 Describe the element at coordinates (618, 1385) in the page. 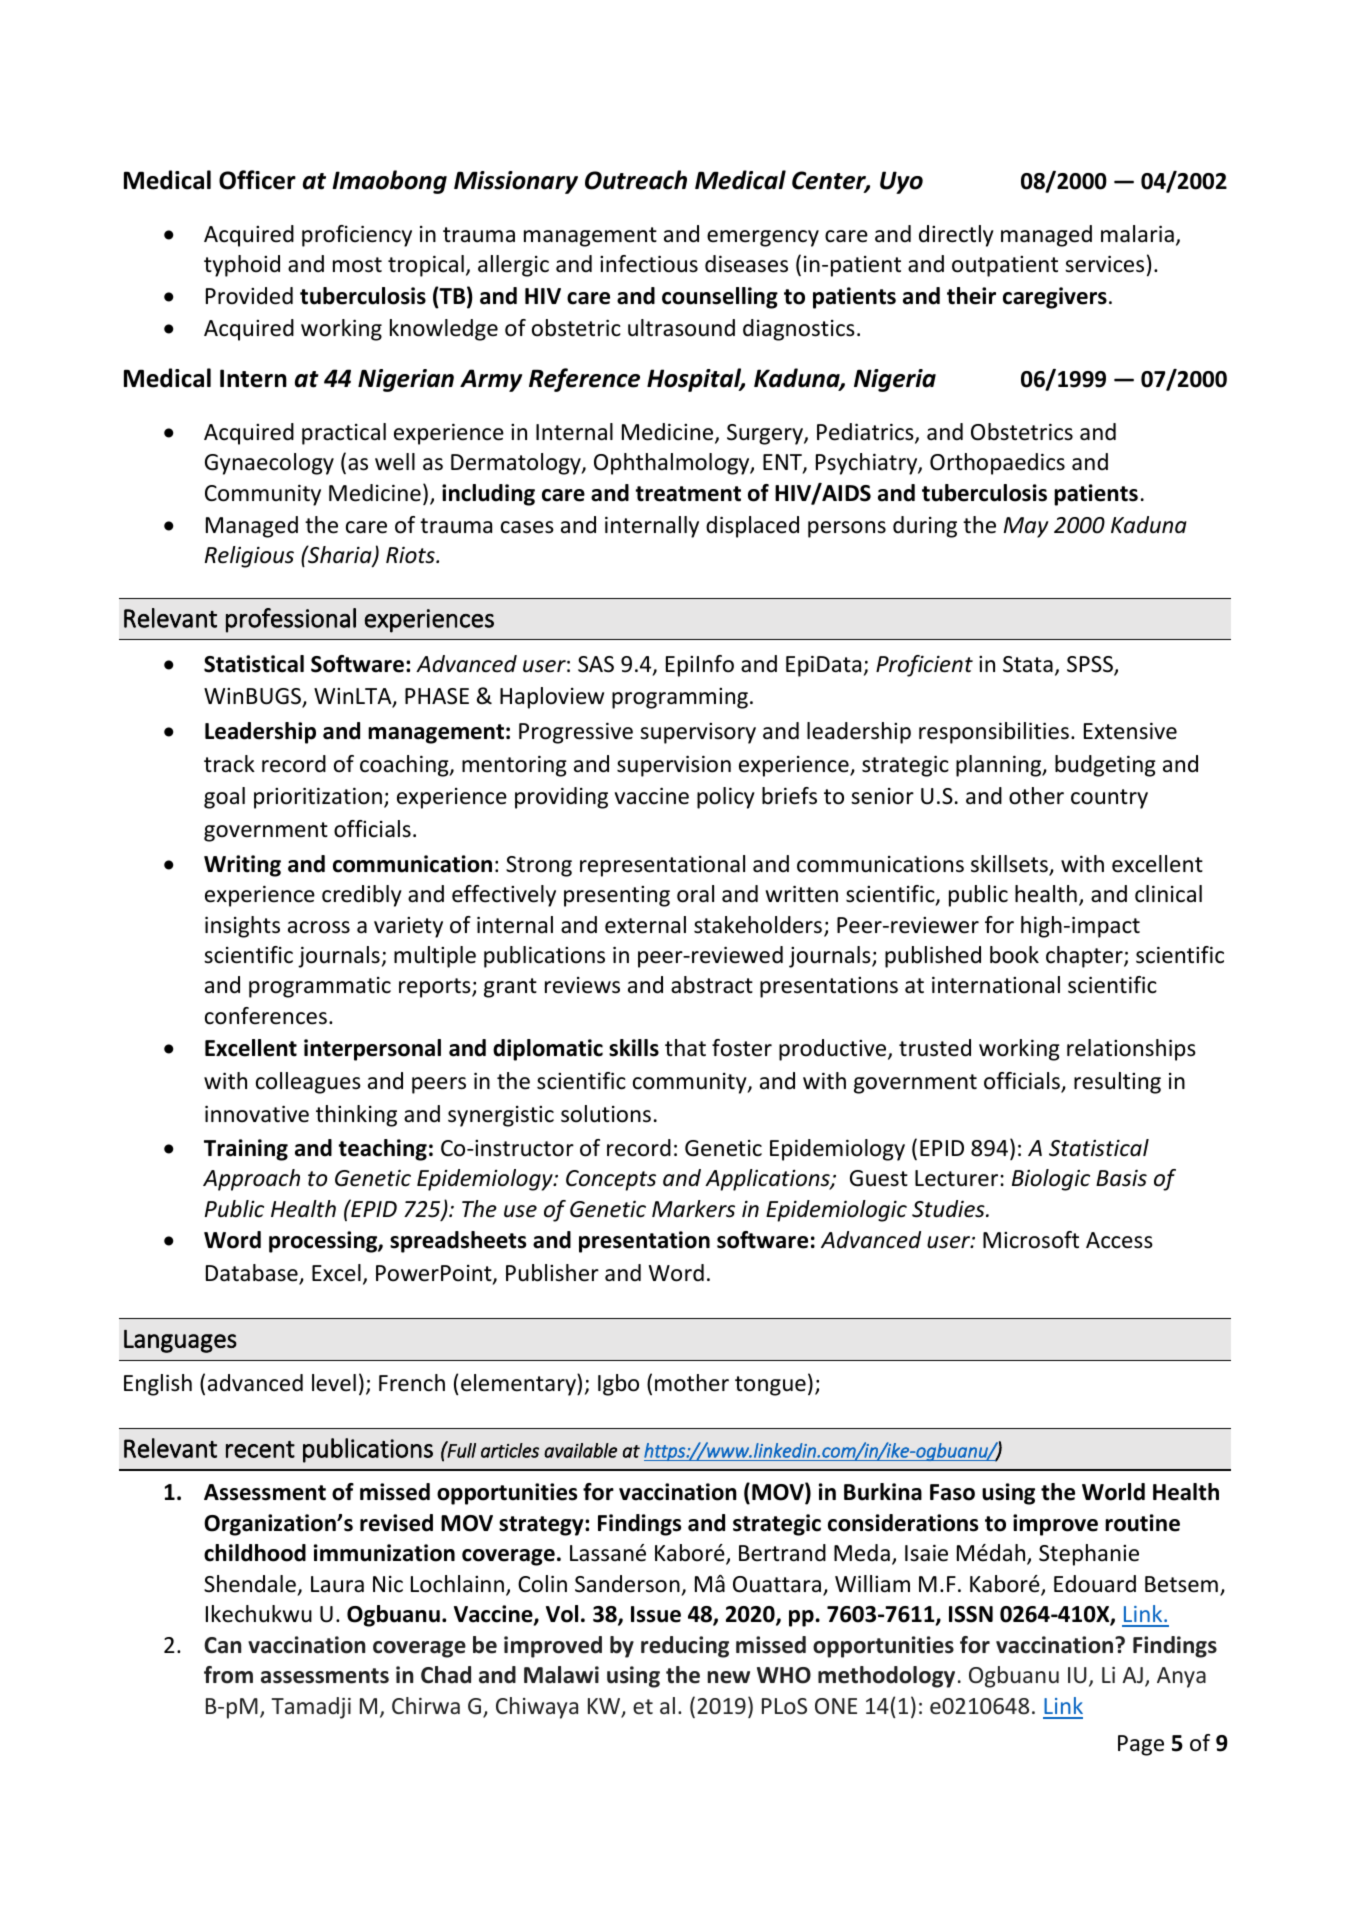

I see `Igbo` at that location.
